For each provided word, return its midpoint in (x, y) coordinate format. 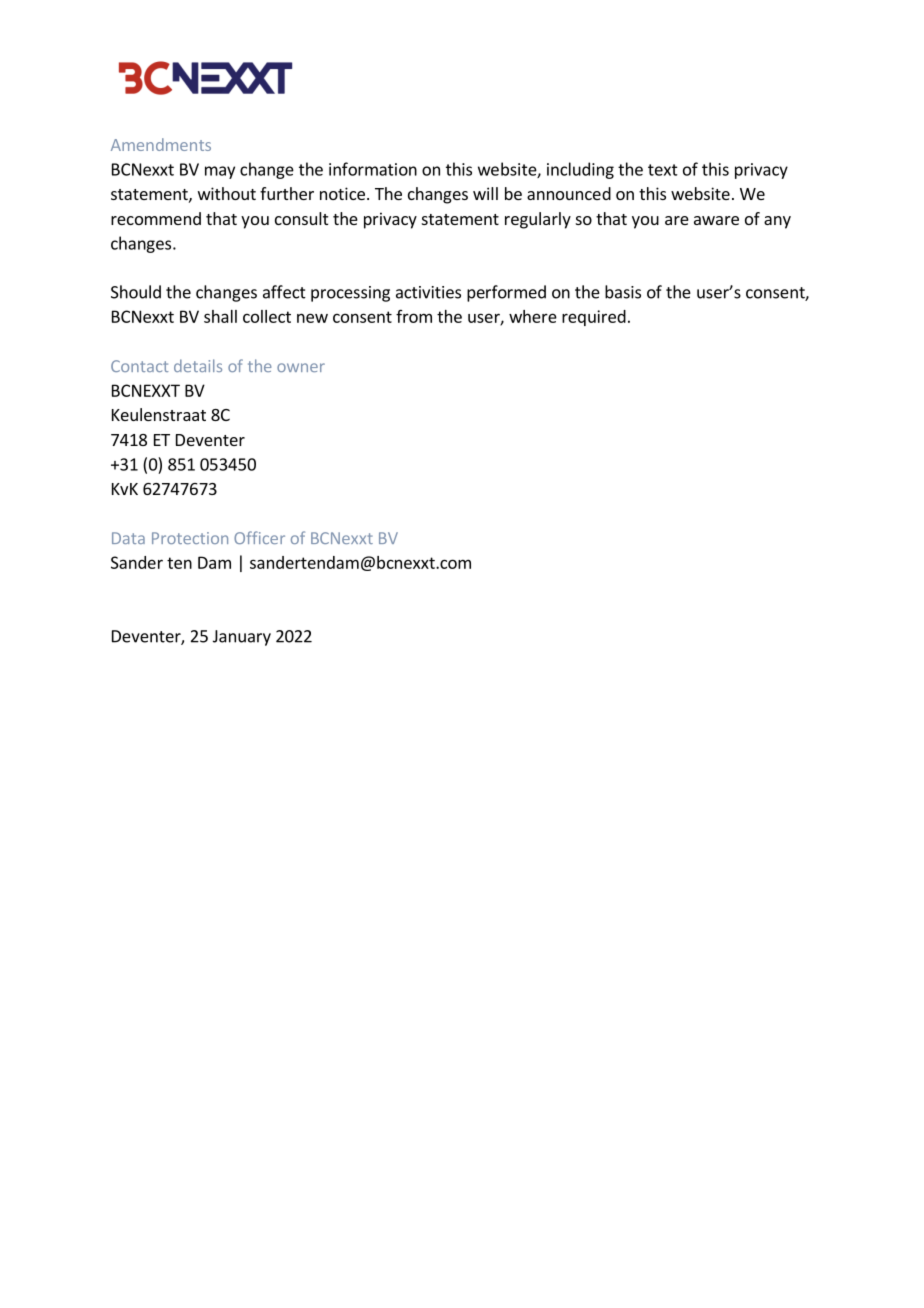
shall (220, 316)
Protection (190, 538)
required (594, 318)
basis (623, 292)
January (242, 638)
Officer (259, 537)
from (414, 316)
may (220, 172)
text (663, 170)
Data (128, 538)
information (373, 169)
